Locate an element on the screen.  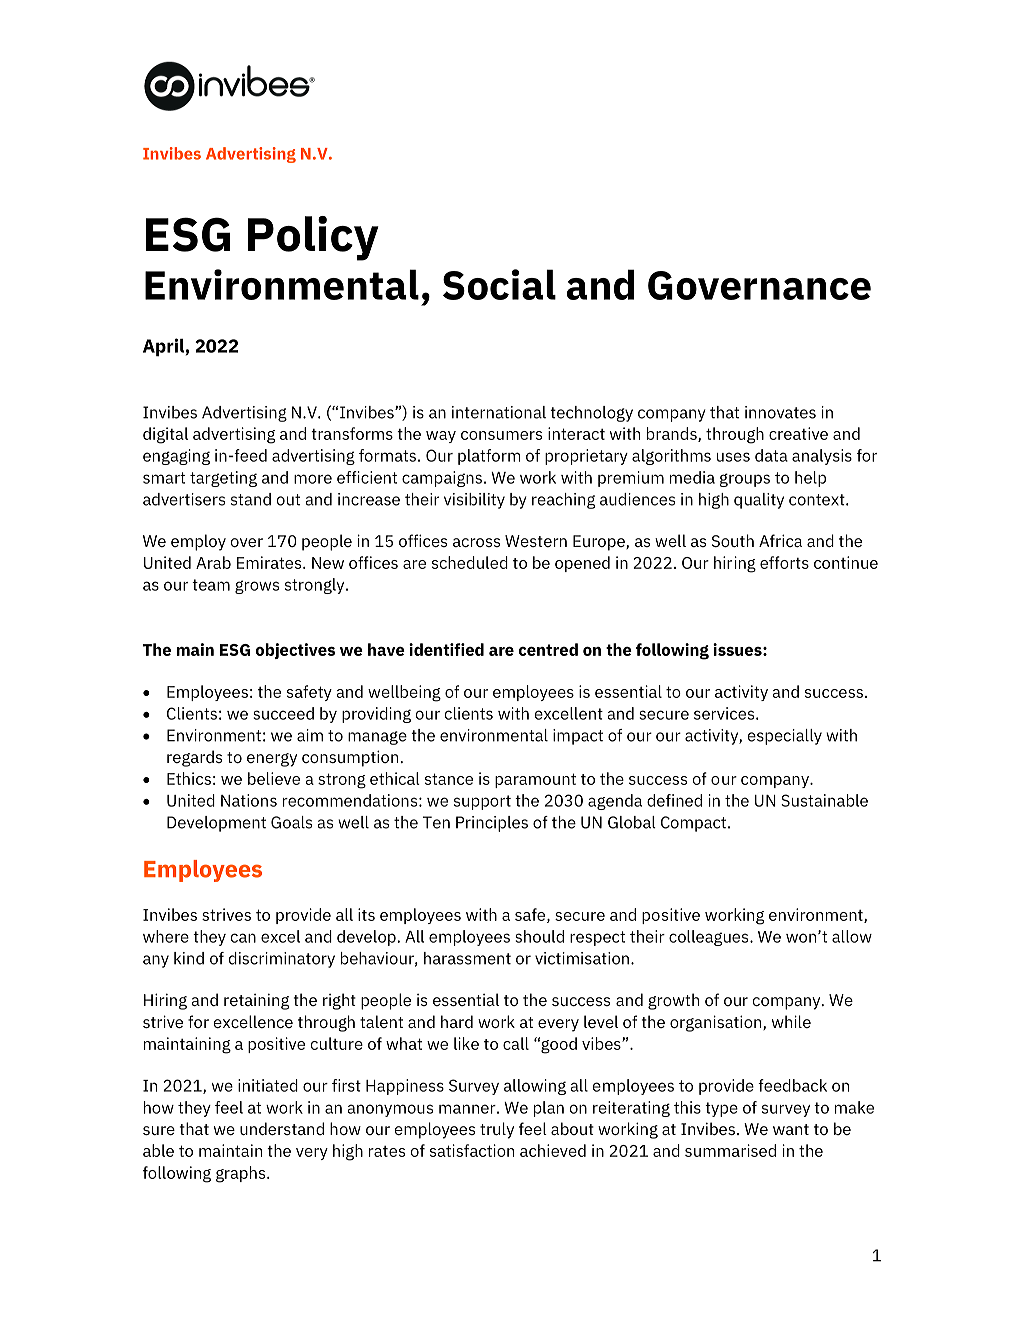
Policy is located at coordinates (313, 238).
